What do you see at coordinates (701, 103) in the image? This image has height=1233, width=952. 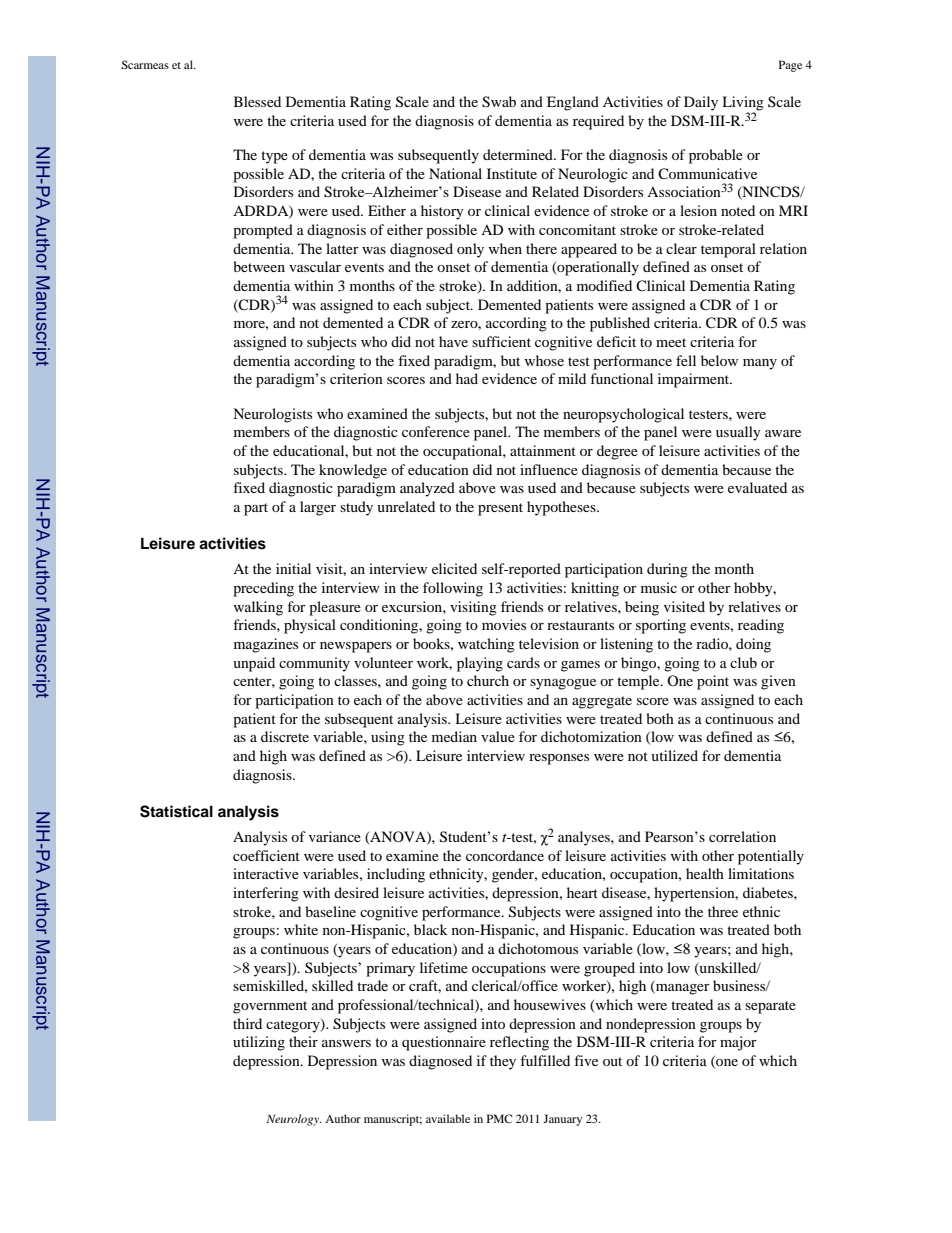 I see `Daily` at bounding box center [701, 103].
